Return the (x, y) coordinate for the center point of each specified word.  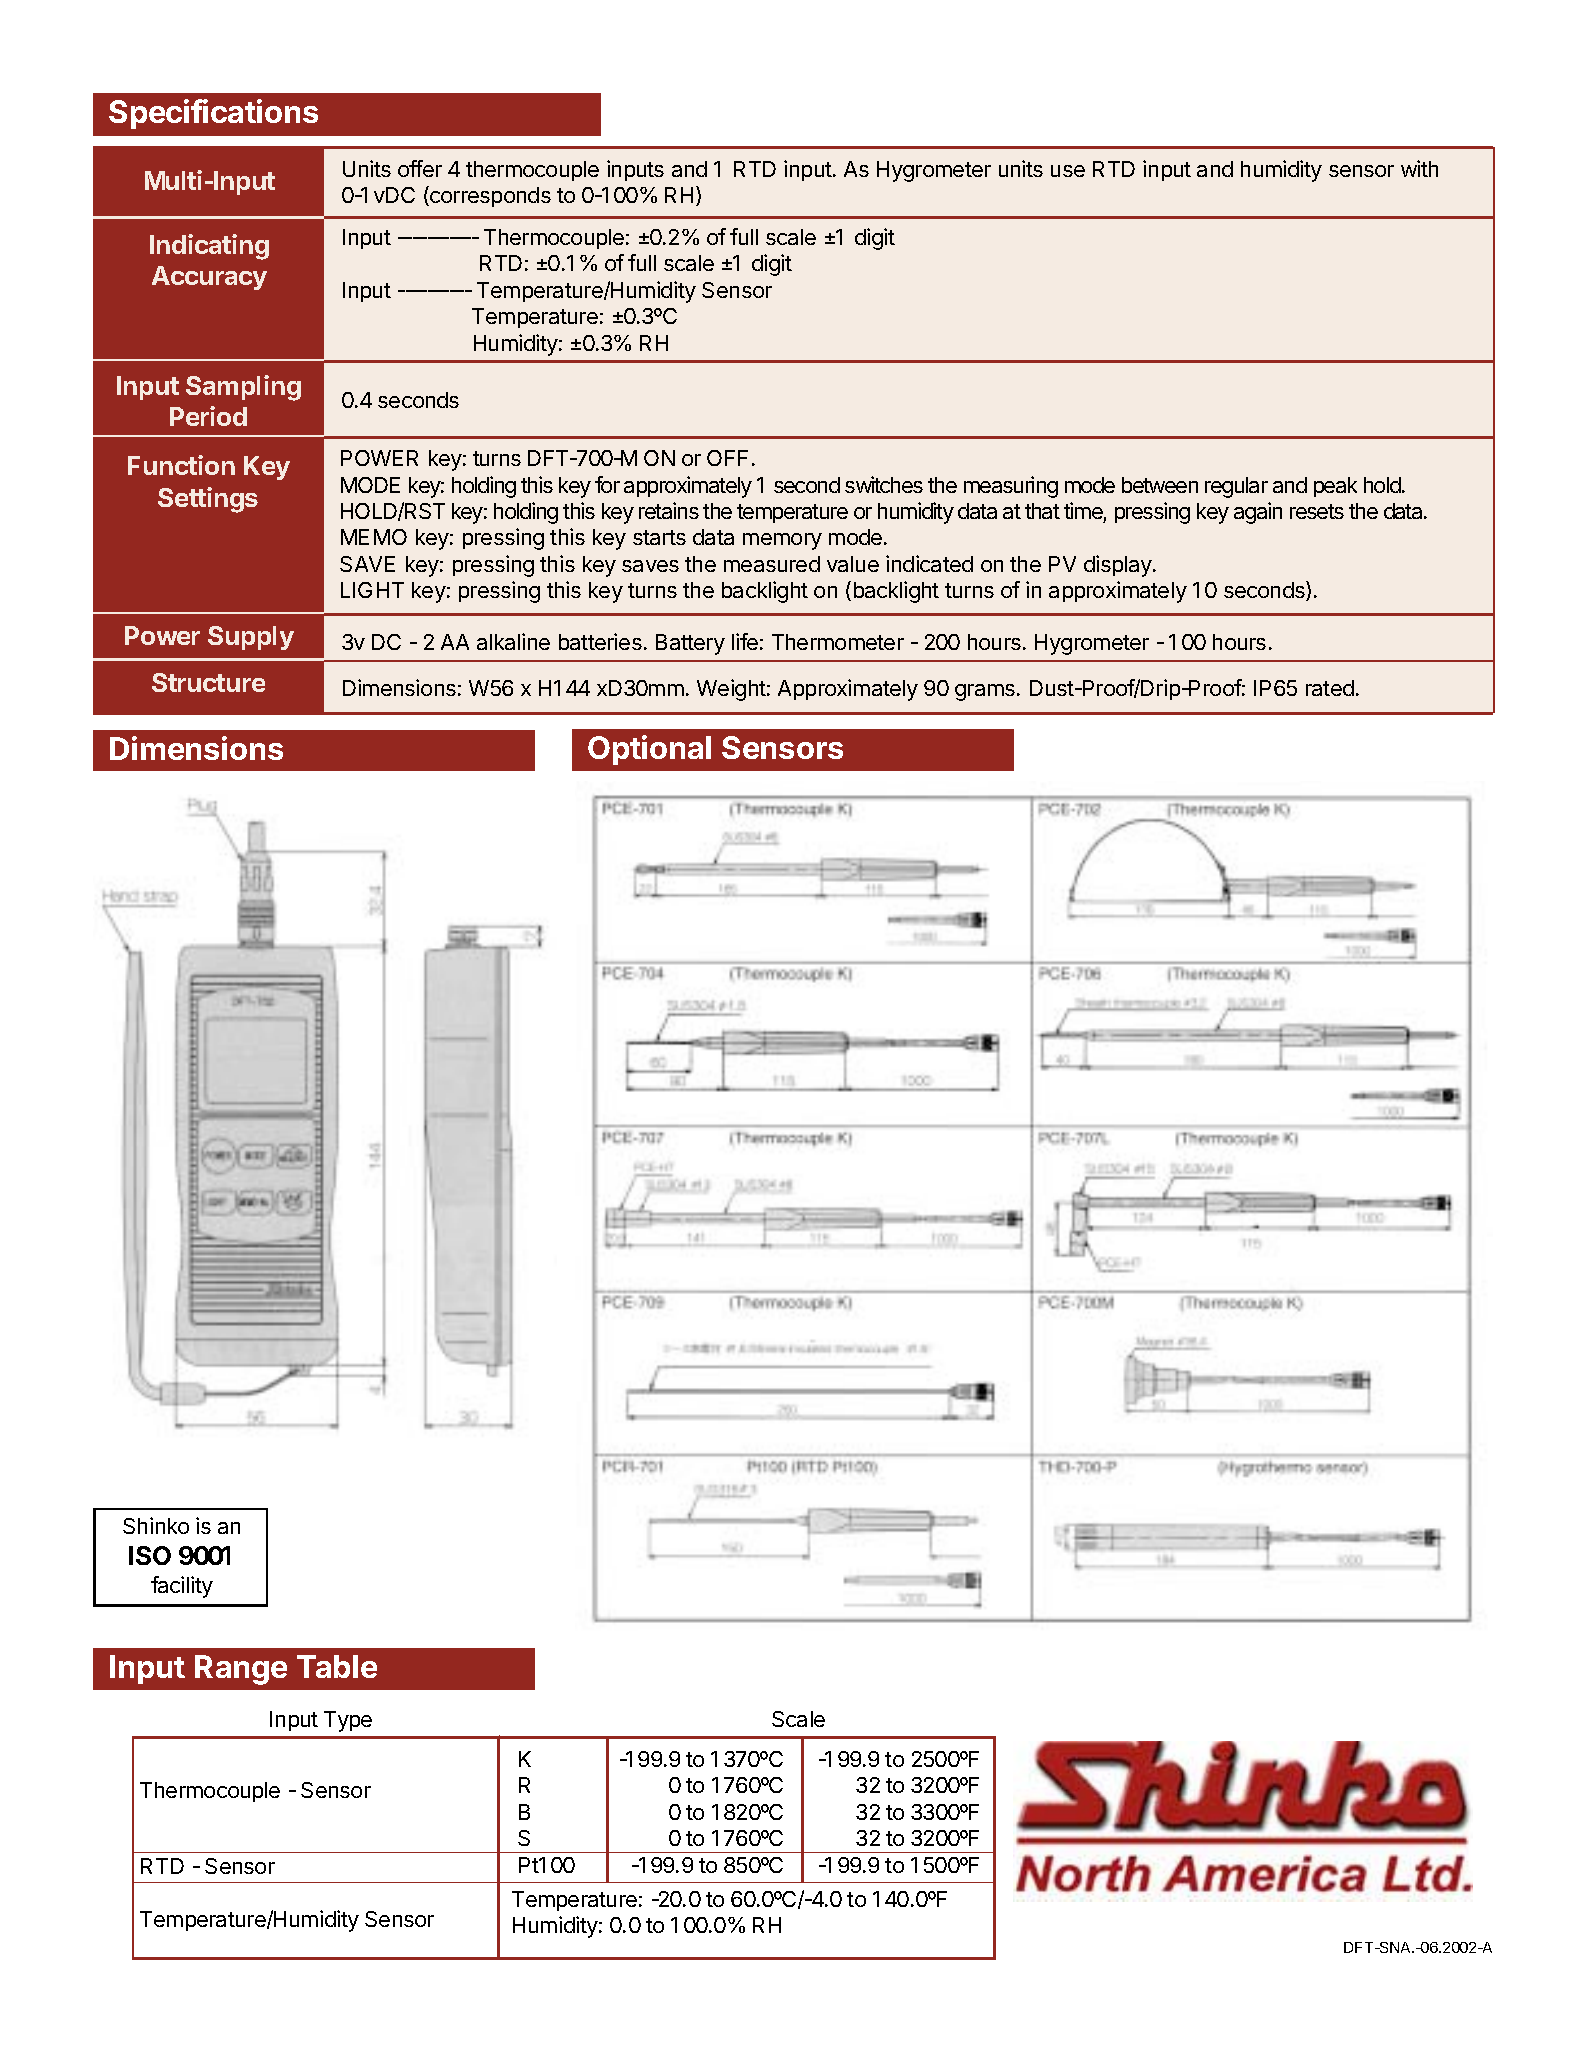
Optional (649, 750)
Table (337, 1666)
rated (1330, 688)
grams (986, 692)
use (1068, 171)
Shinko (156, 1525)
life (745, 641)
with (1419, 168)
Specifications (213, 114)
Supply (251, 638)
